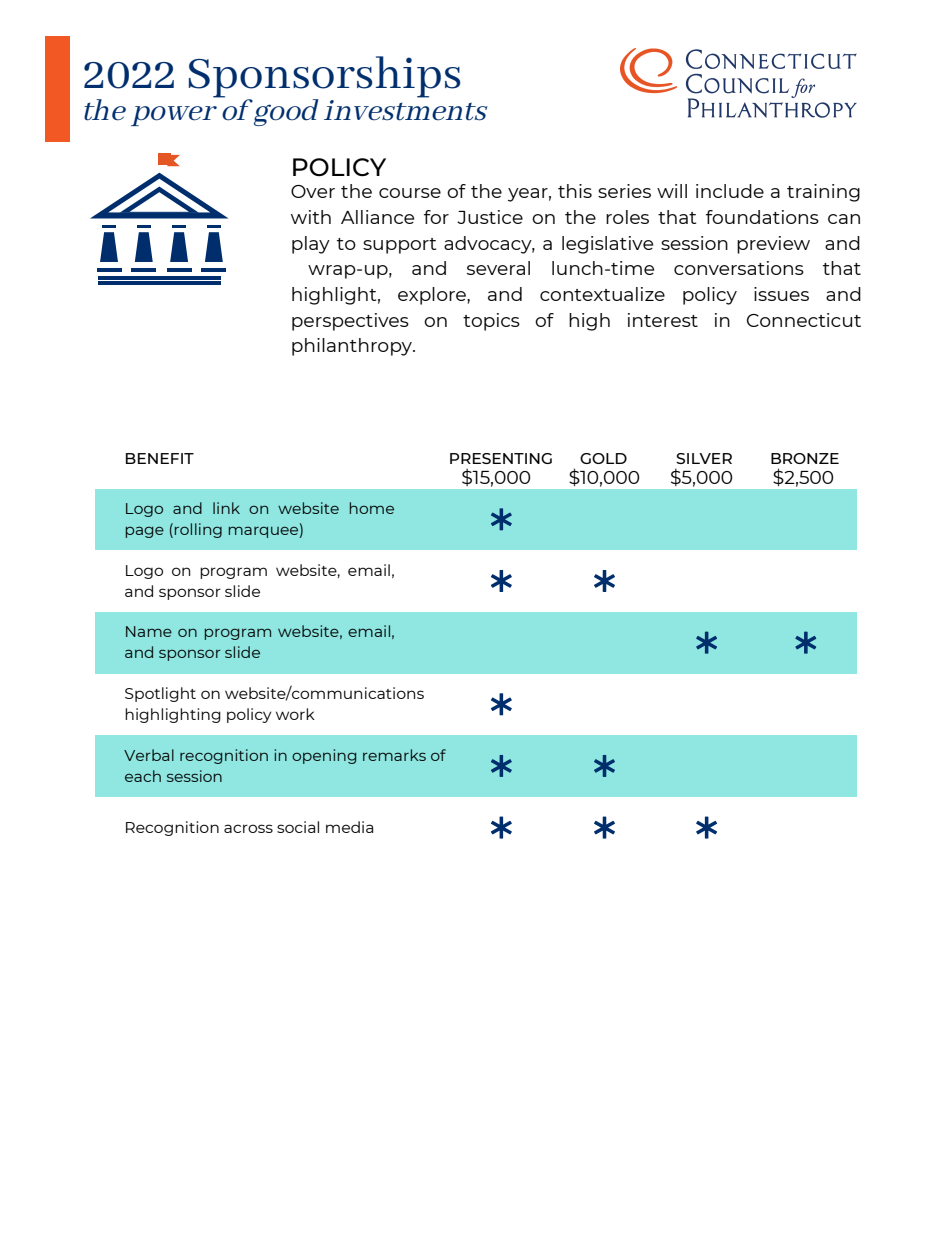 This image has height=1233, width=952. I want to click on home, so click(372, 508).
